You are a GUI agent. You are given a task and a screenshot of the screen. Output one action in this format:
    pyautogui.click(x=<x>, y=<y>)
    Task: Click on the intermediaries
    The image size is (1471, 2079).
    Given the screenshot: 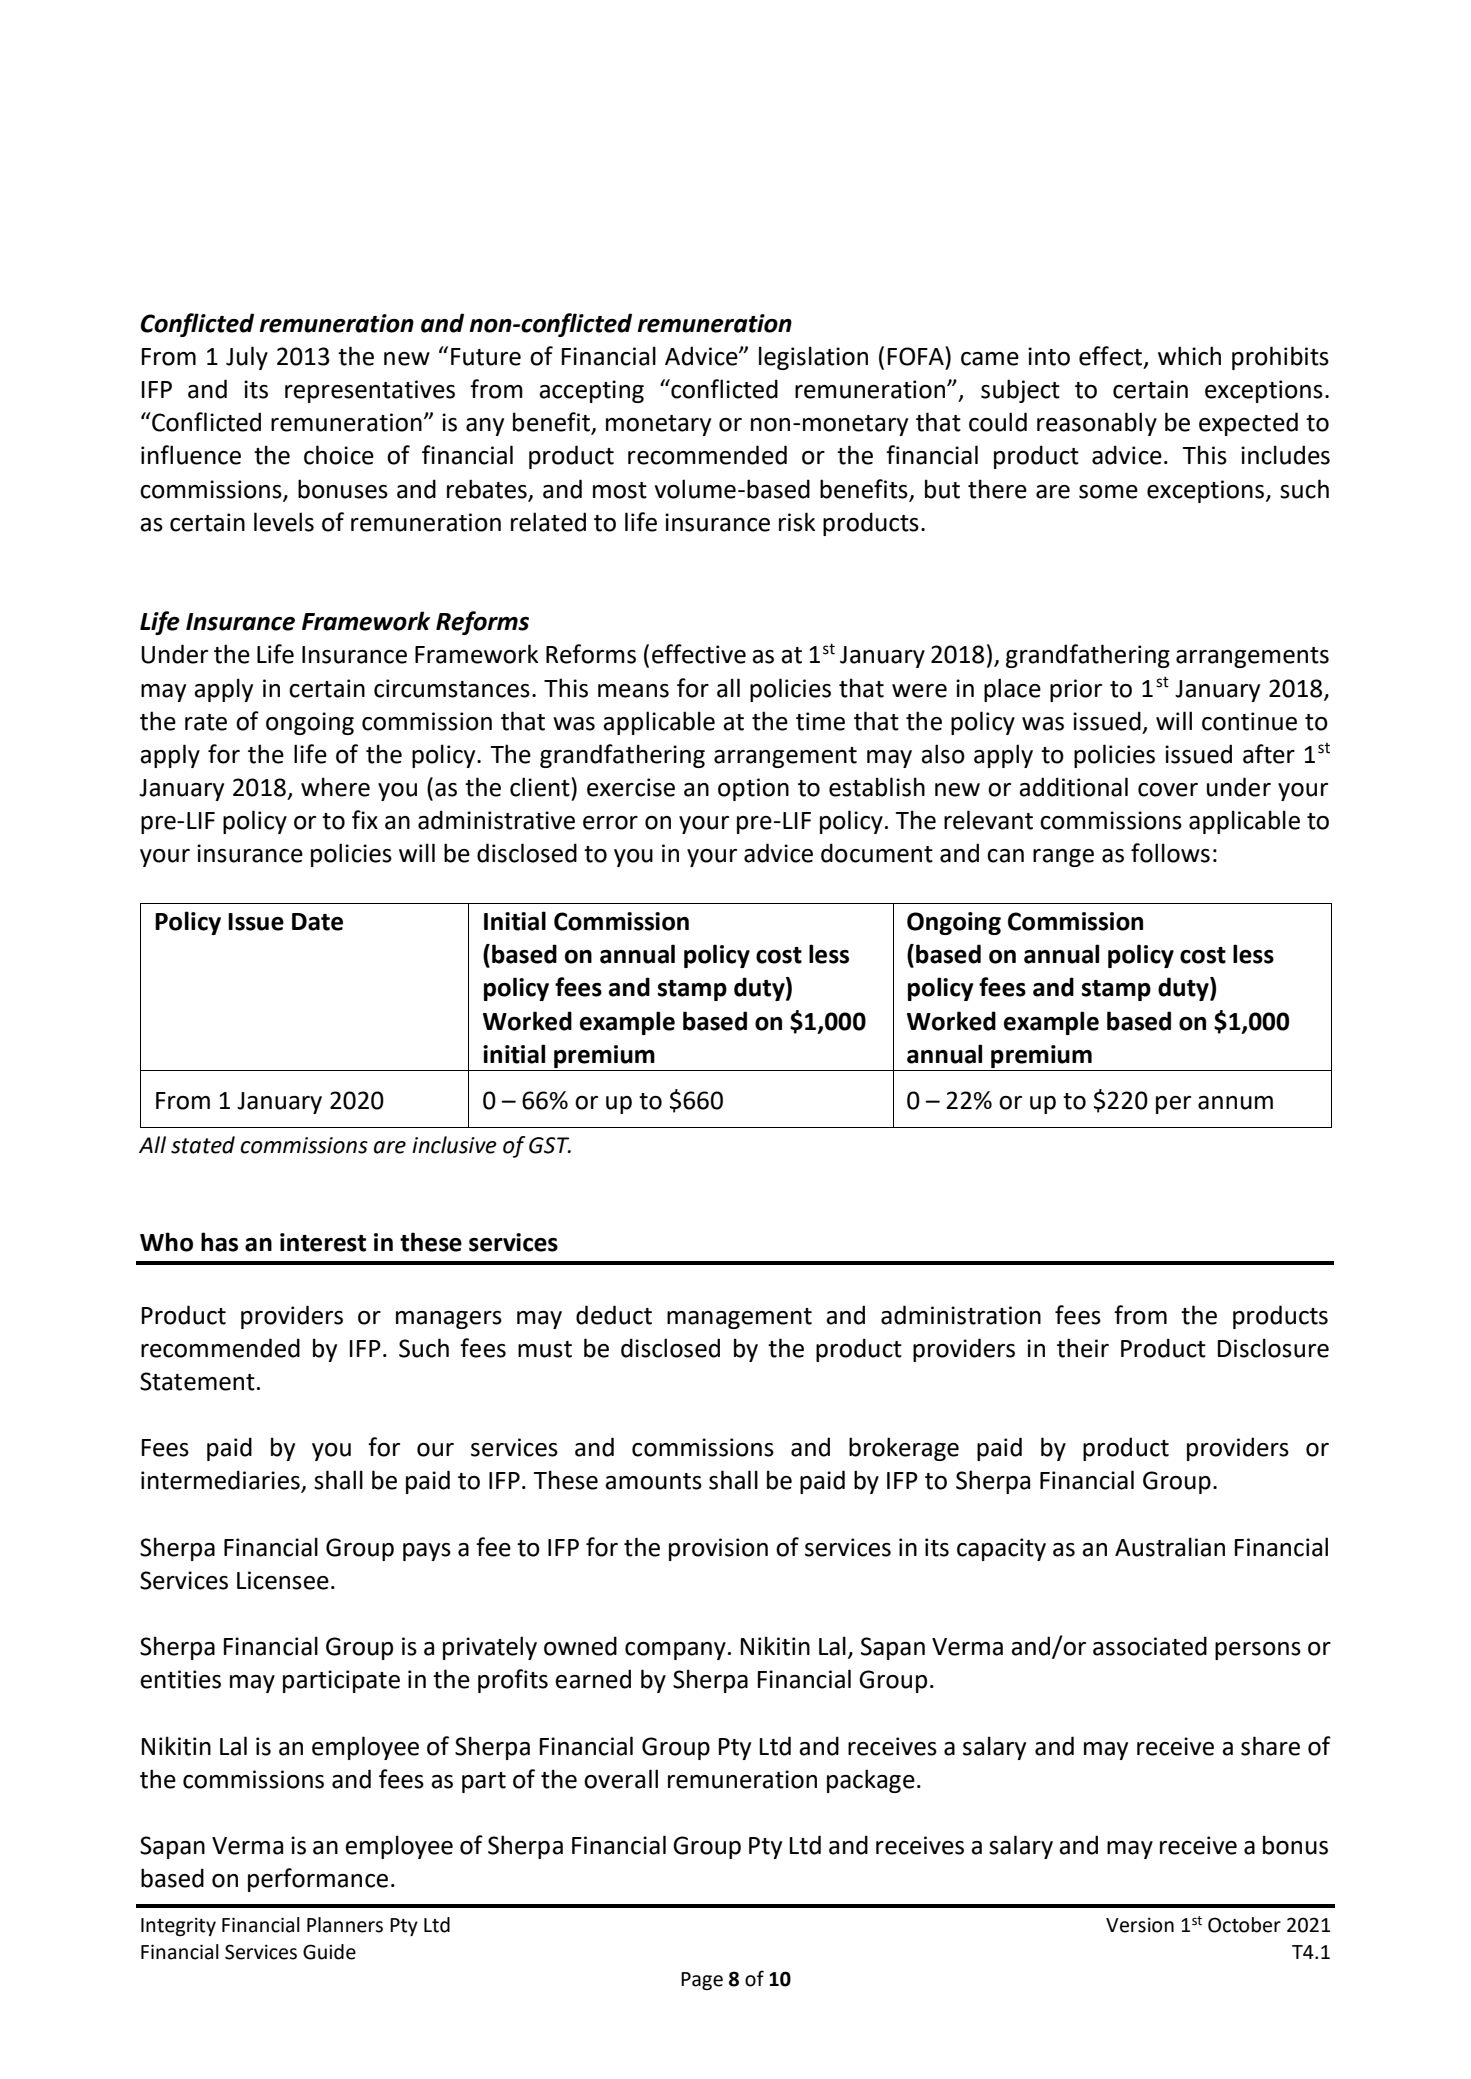 What is the action you would take?
    pyautogui.click(x=221, y=1481)
